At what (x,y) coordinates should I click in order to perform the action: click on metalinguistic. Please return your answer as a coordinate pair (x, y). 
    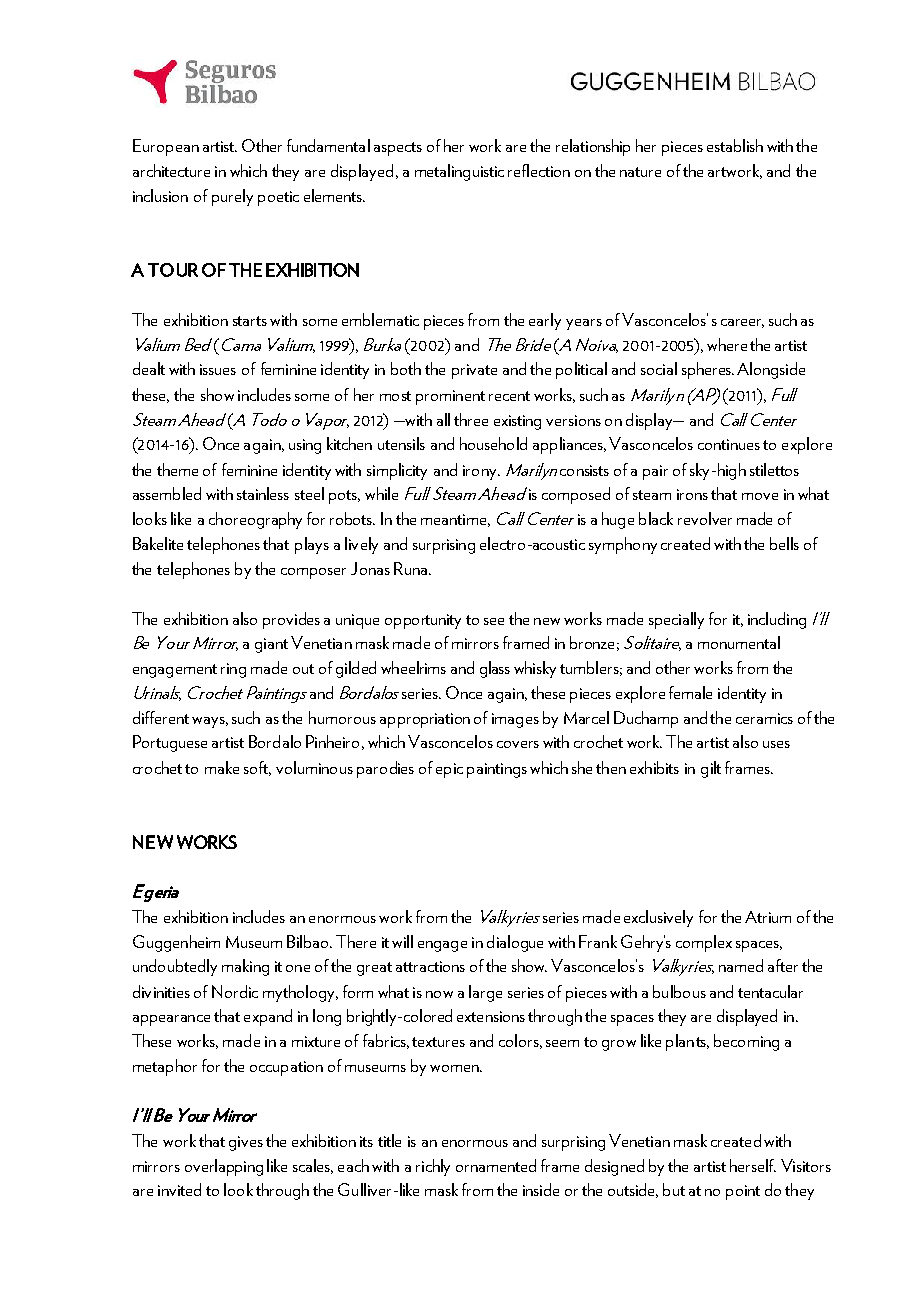
    Looking at the image, I should click on (459, 172).
